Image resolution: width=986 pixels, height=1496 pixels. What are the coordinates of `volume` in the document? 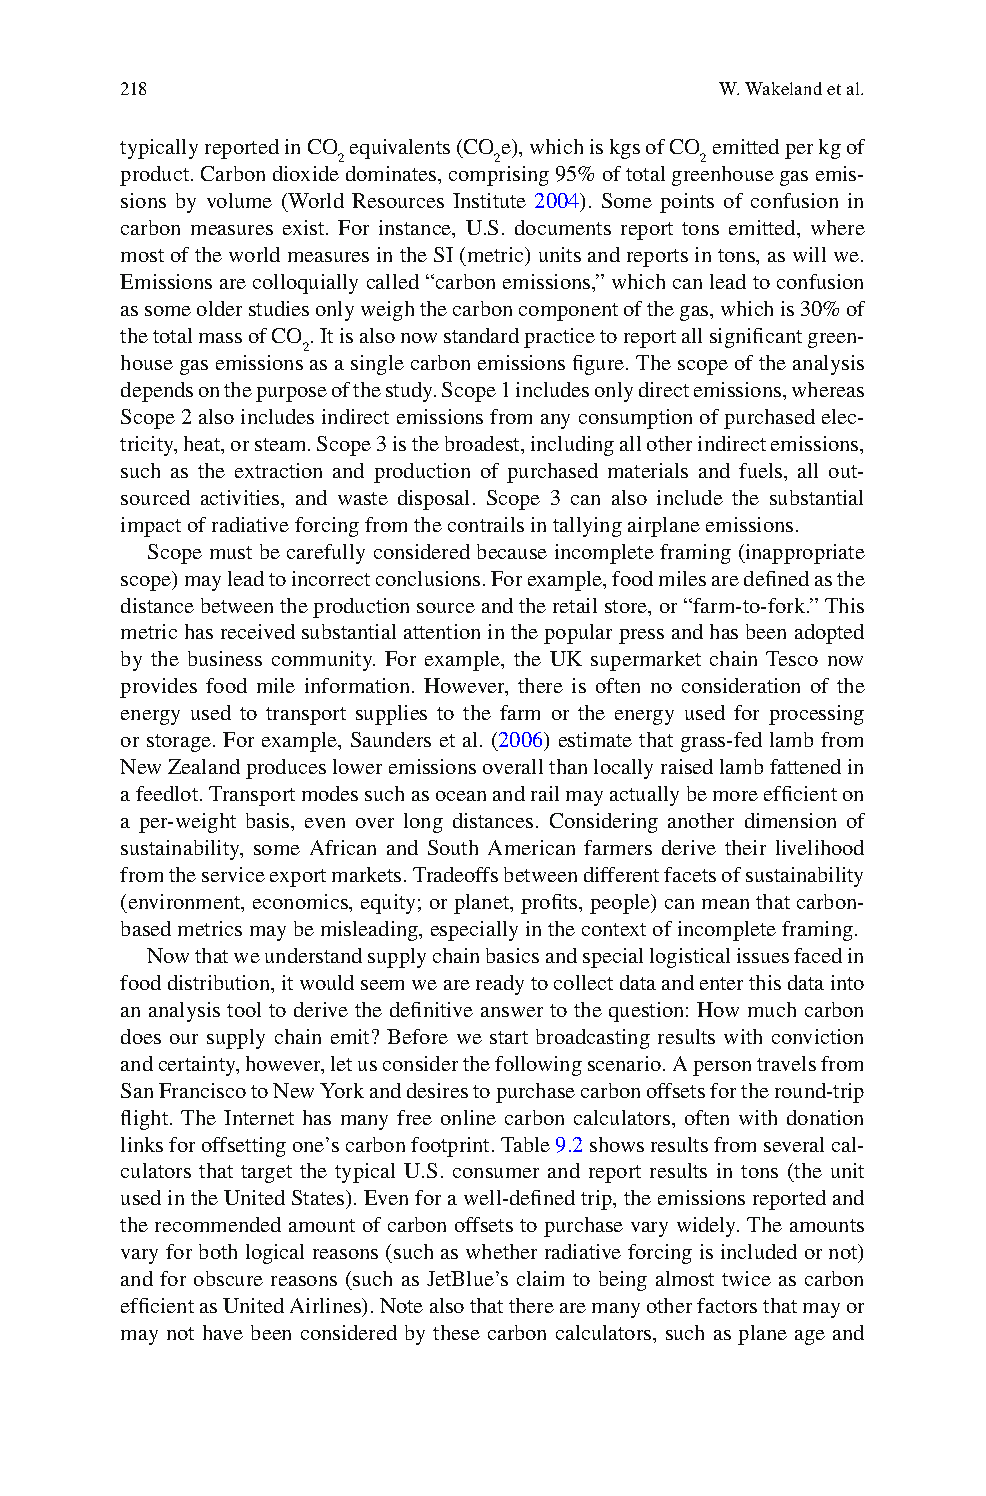 It's located at (239, 200).
